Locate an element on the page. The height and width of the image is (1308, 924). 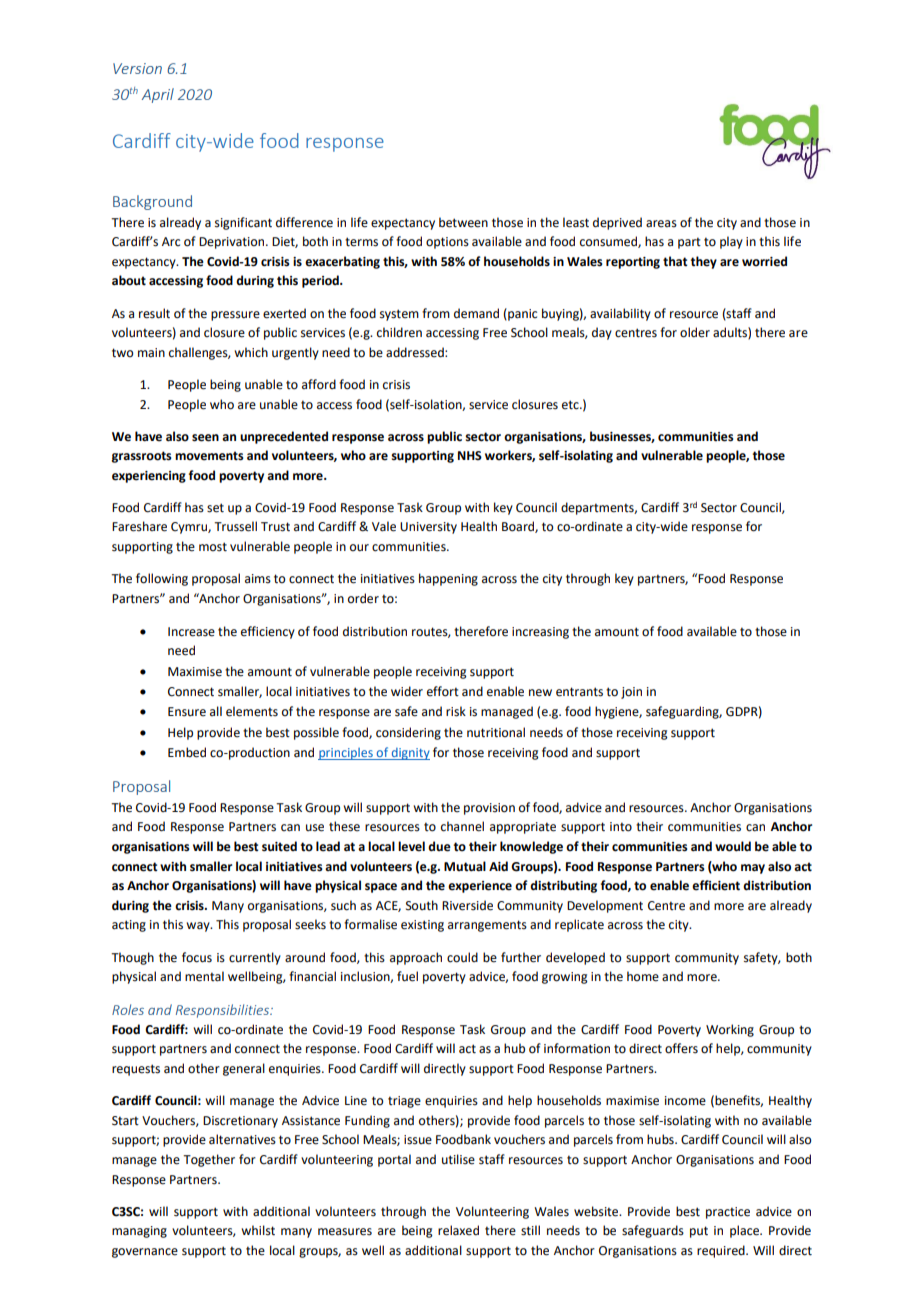
areas is located at coordinates (661, 224).
